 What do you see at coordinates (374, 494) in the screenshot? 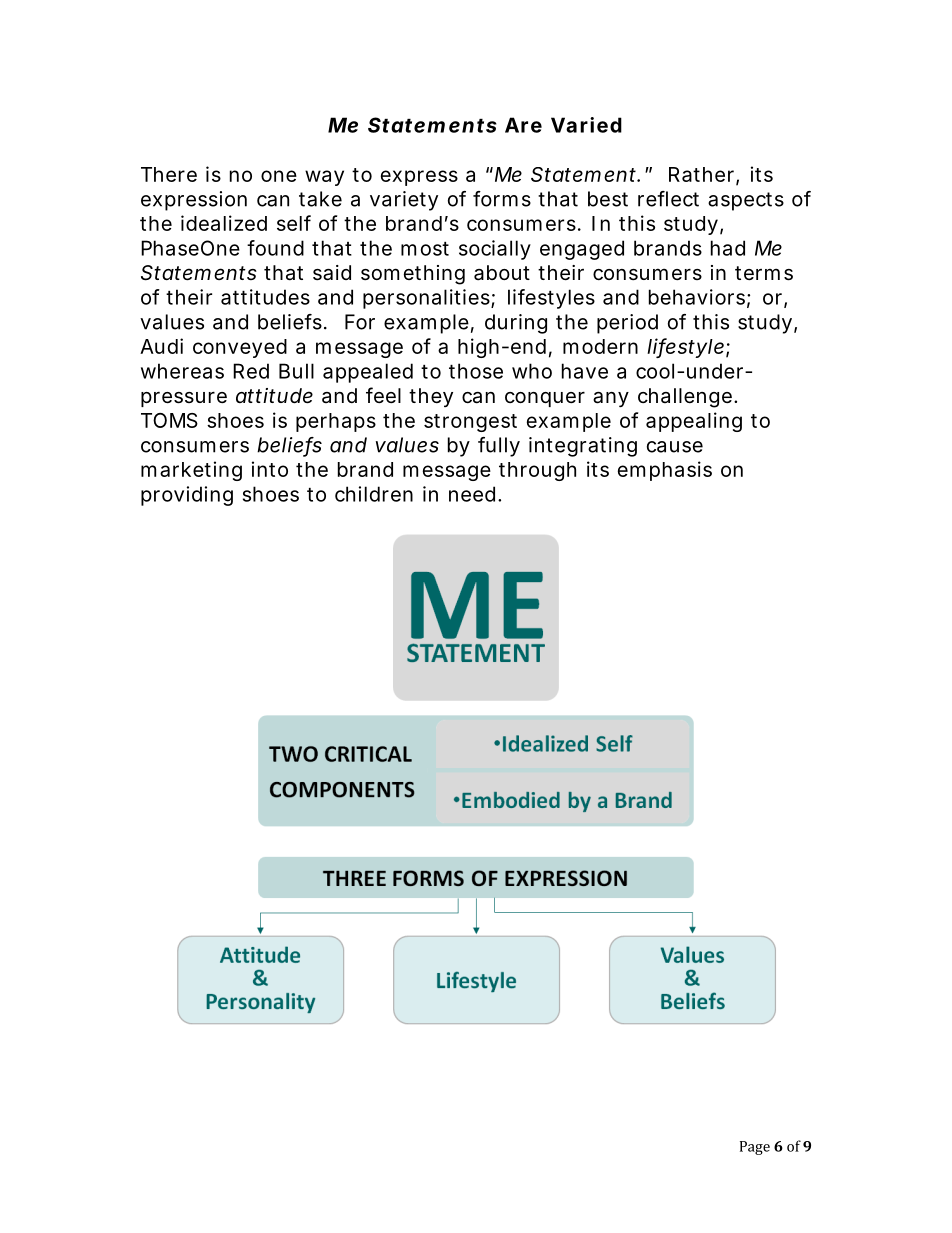
I see `children` at bounding box center [374, 494].
